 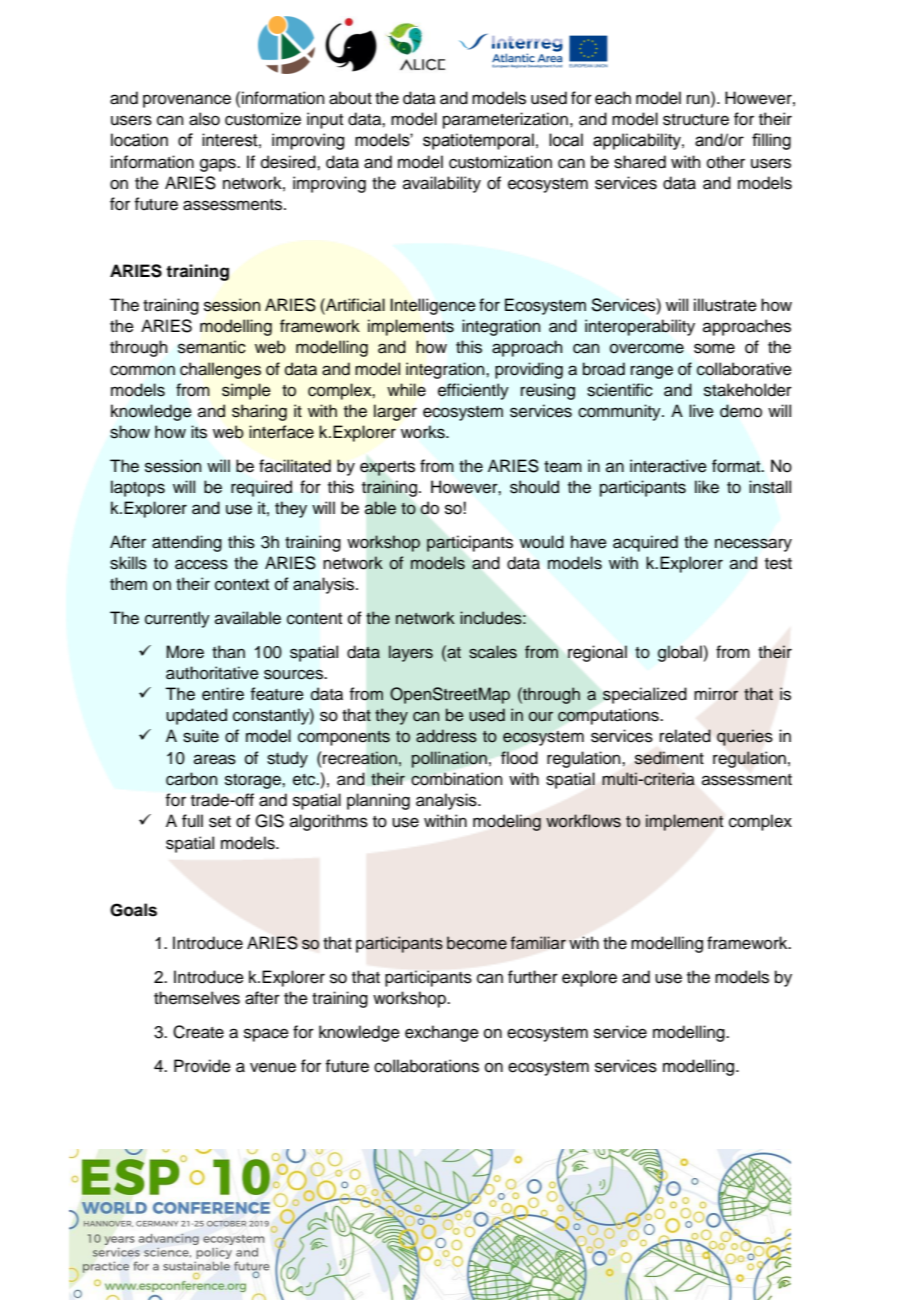 I want to click on also, so click(x=204, y=119).
